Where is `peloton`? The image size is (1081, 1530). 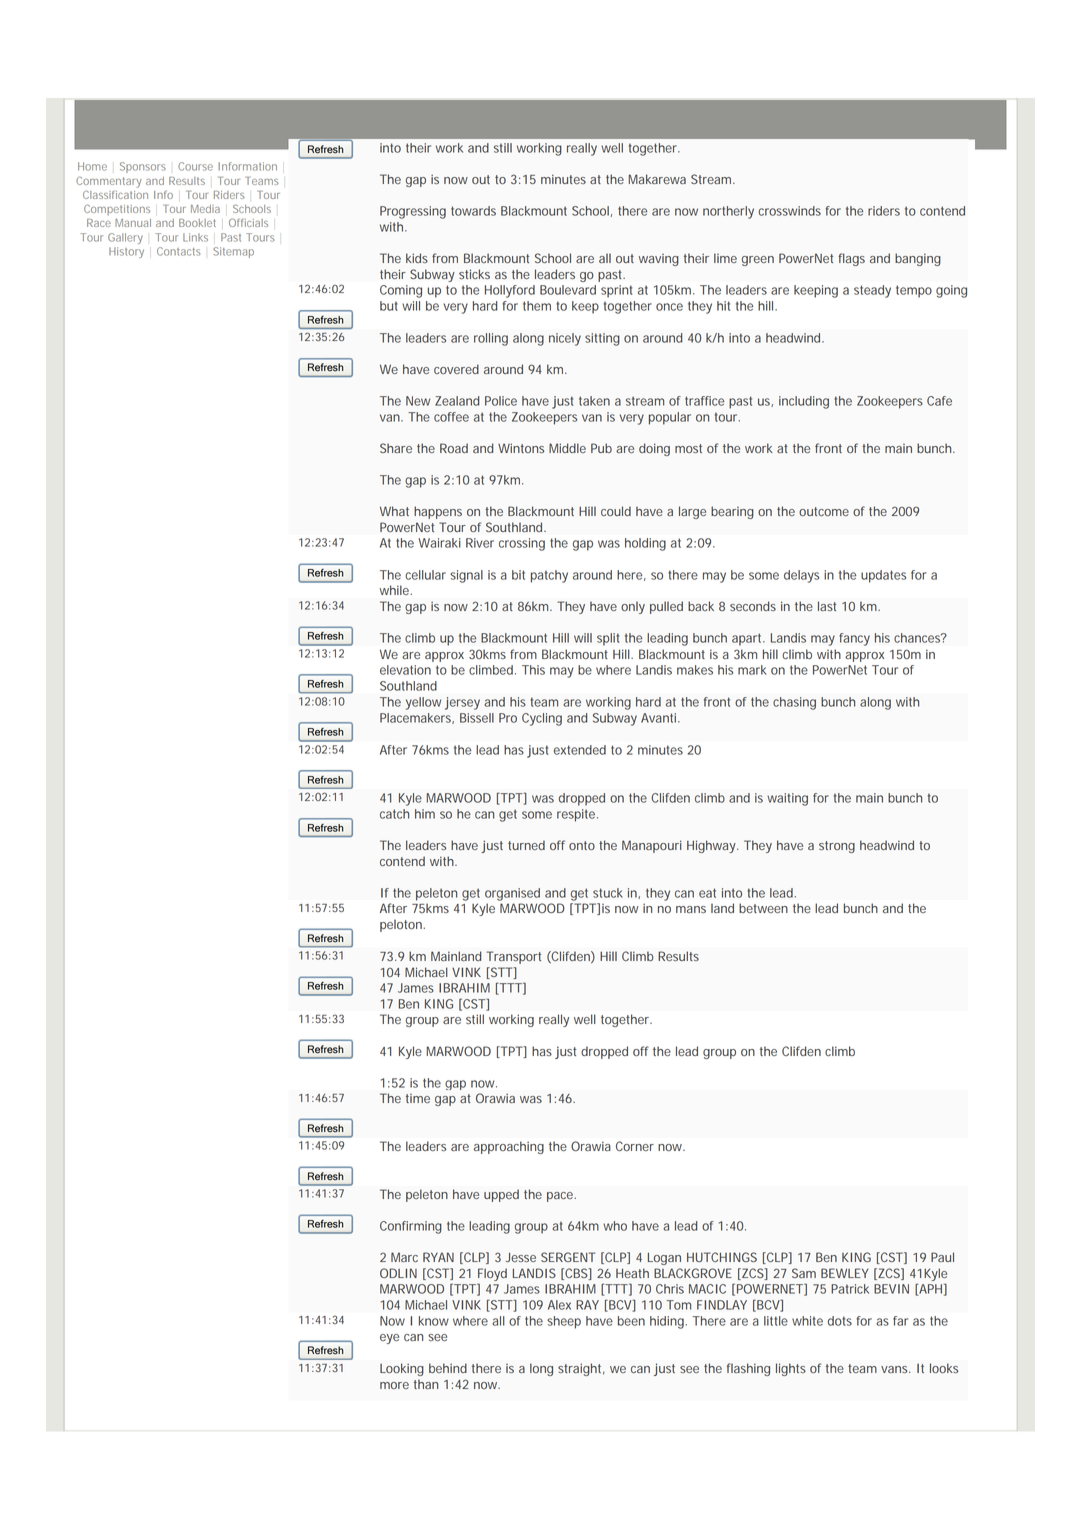
peloton is located at coordinates (402, 925).
